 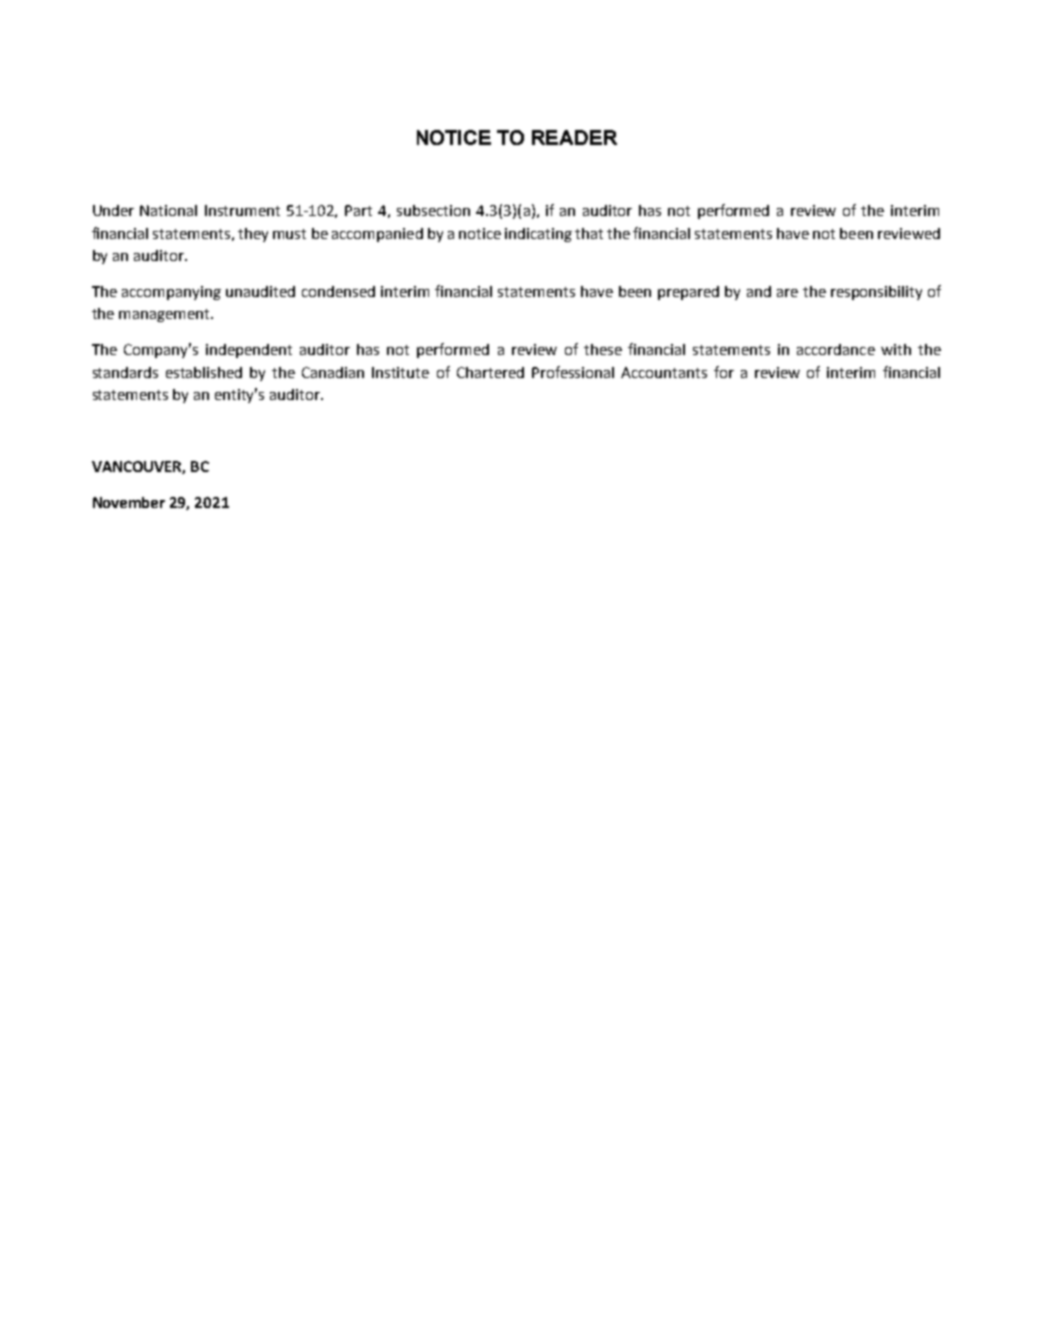 What do you see at coordinates (664, 372) in the screenshot?
I see `Accountants` at bounding box center [664, 372].
